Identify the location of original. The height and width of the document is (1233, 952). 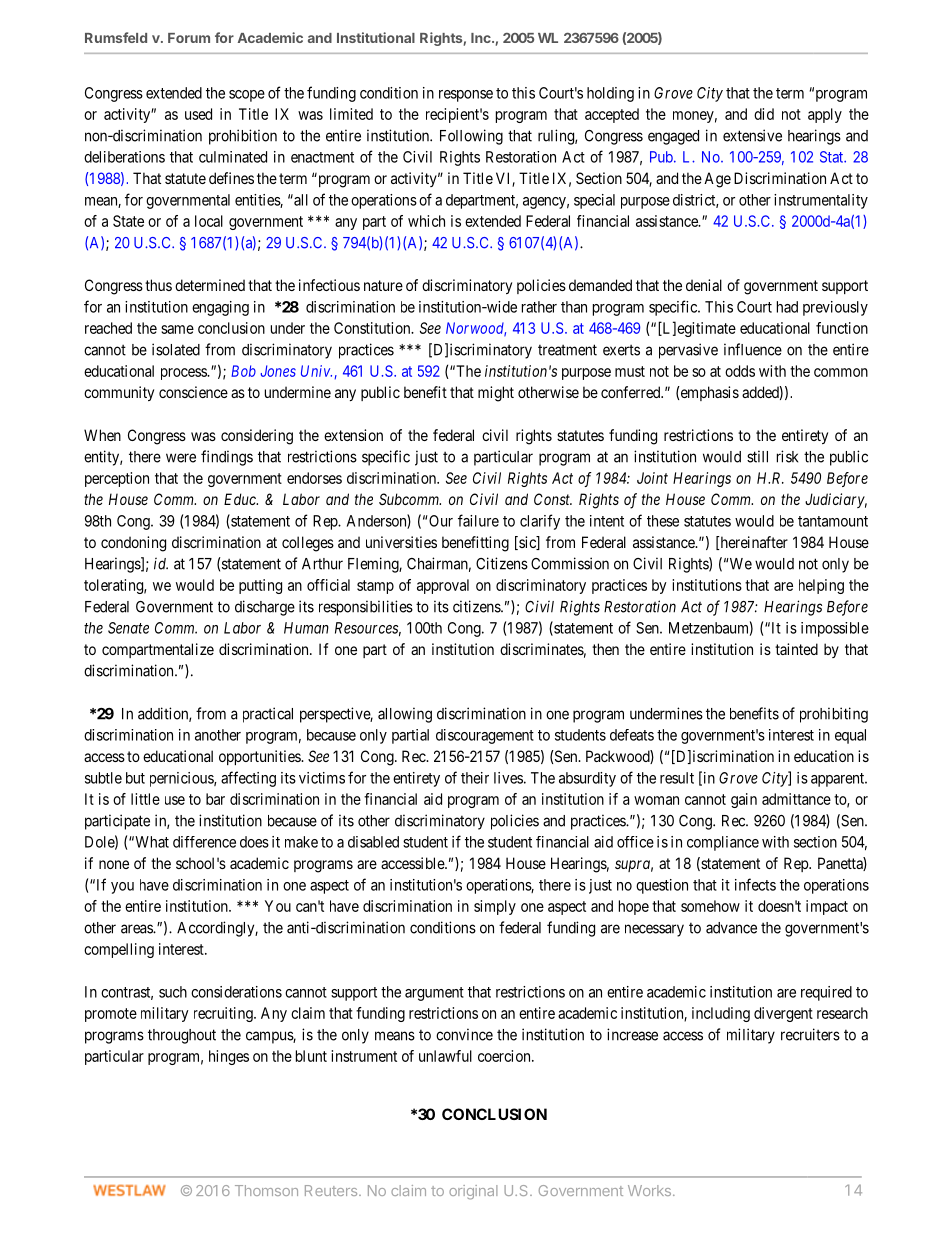
(473, 1192).
